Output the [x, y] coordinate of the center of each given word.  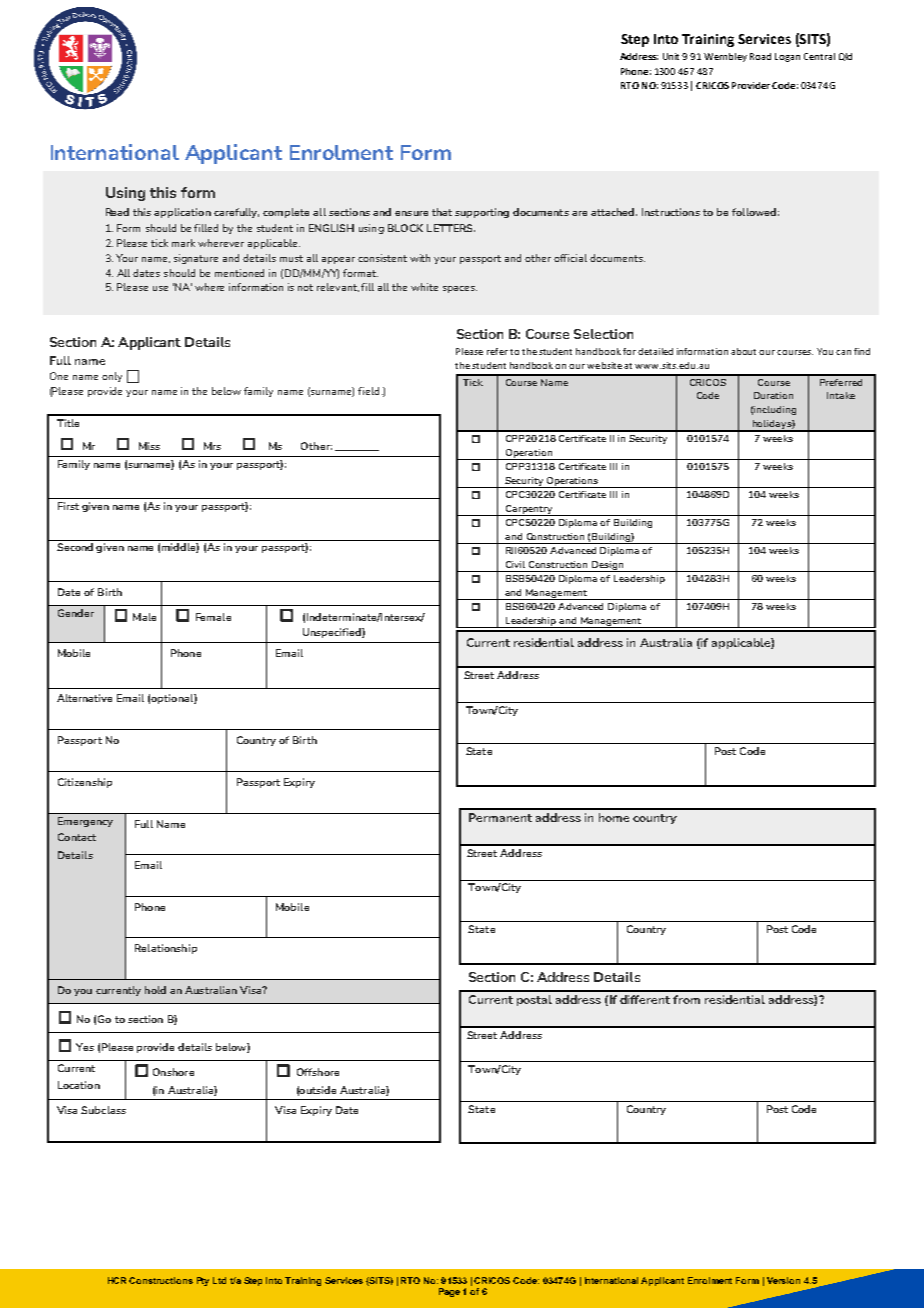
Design [608, 566]
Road [760, 56]
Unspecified [333, 633]
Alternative [84, 698]
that [442, 212]
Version [783, 1280]
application [182, 213]
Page [449, 1292]
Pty [203, 1281]
